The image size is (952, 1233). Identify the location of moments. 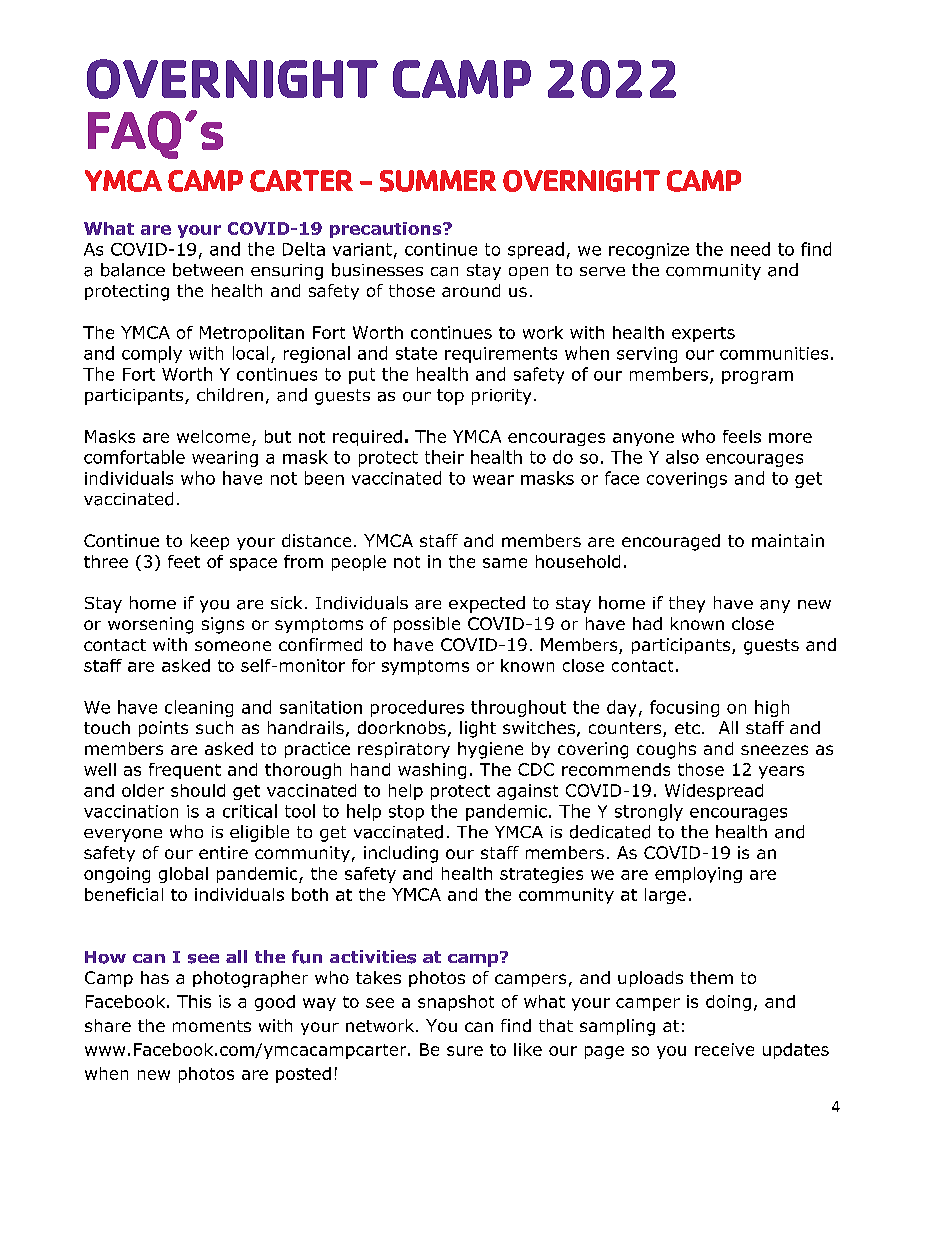
(212, 1026).
